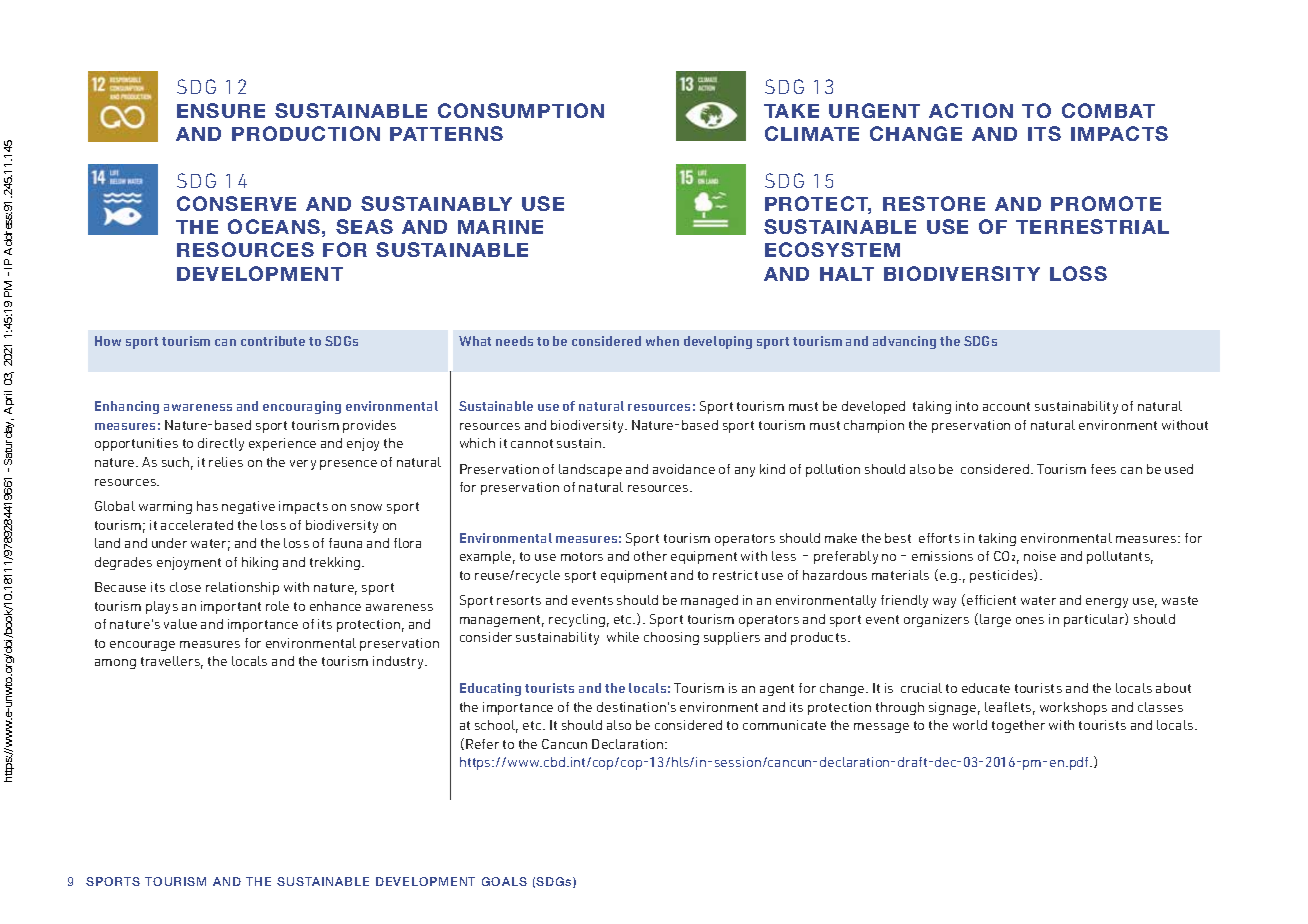  I want to click on GOALS, so click(504, 881).
